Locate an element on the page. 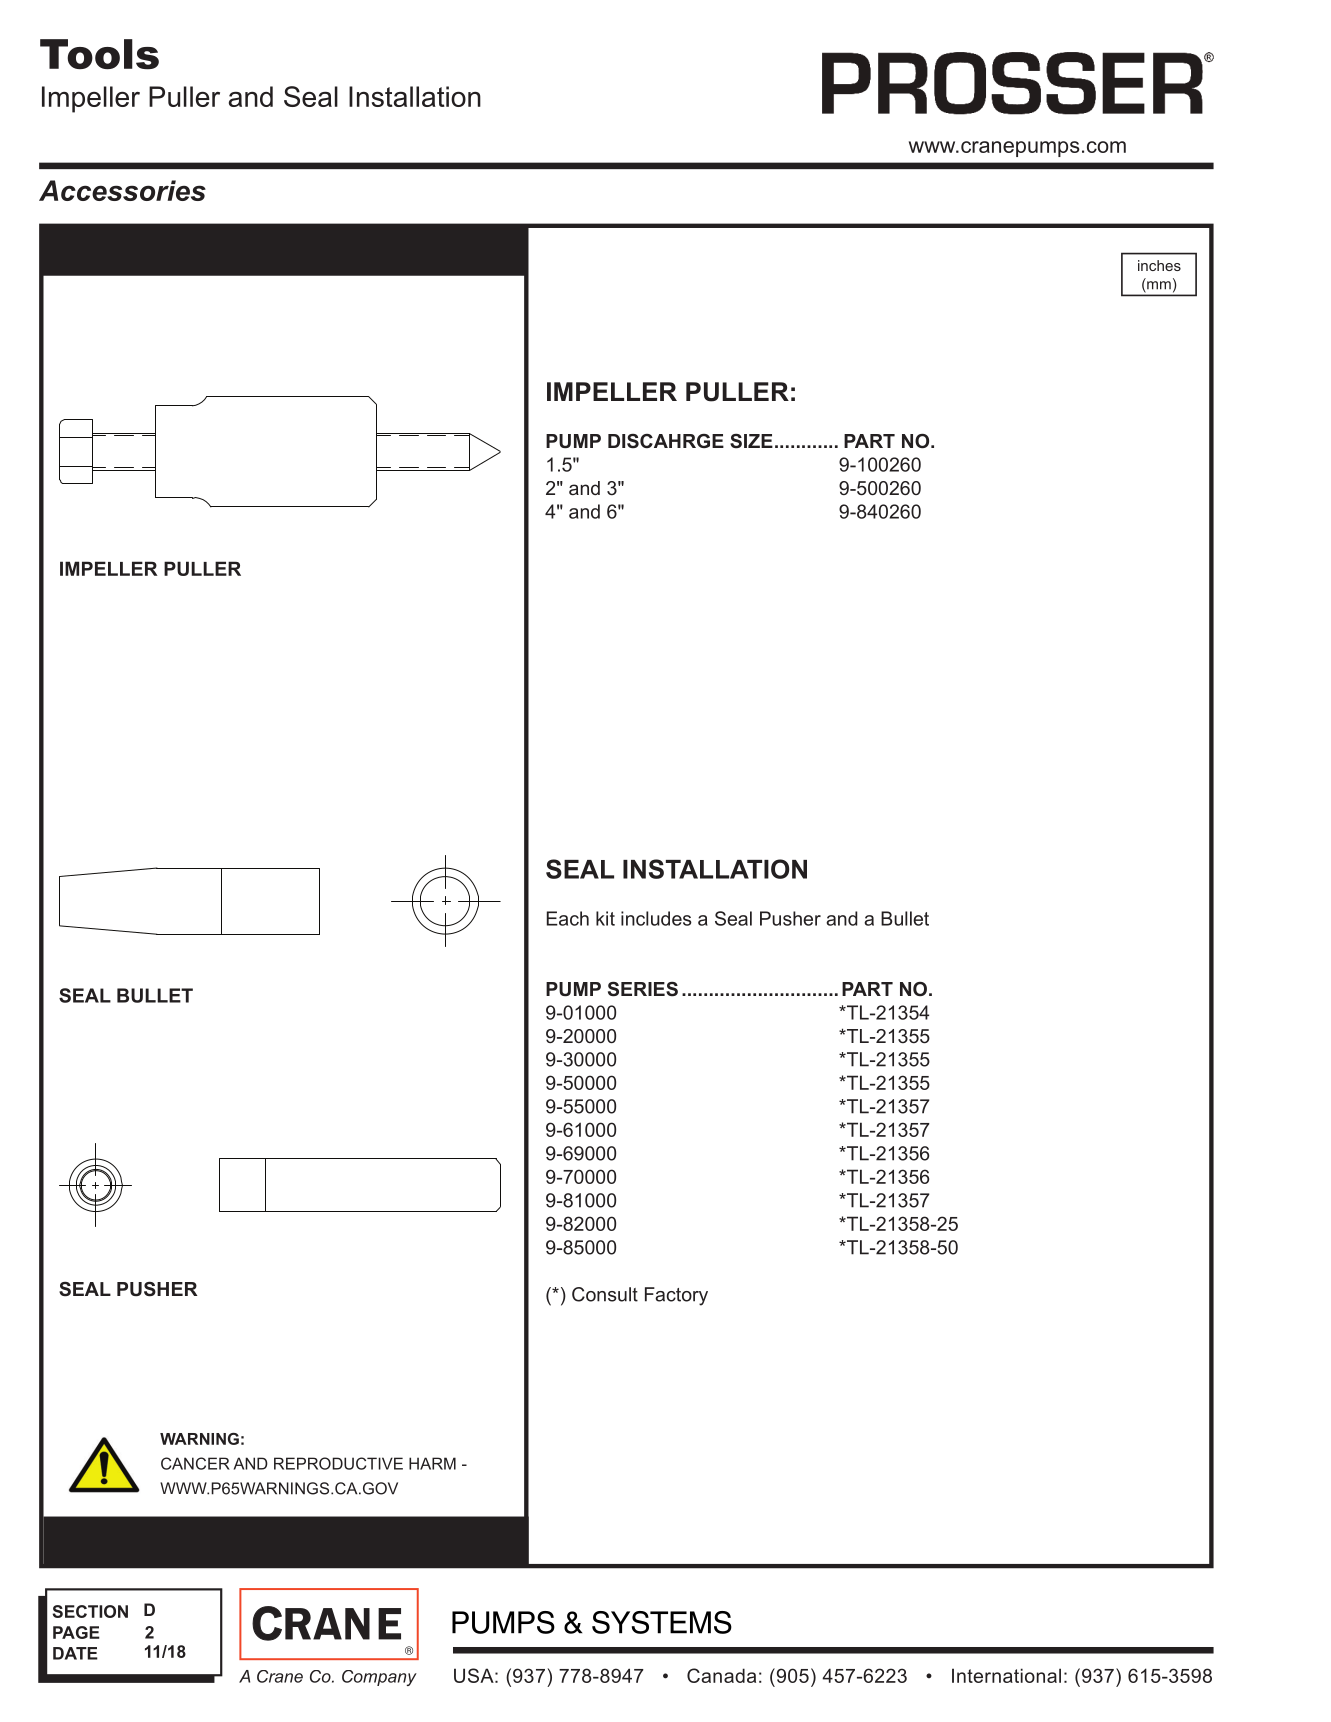  SIZE is located at coordinates (751, 441).
